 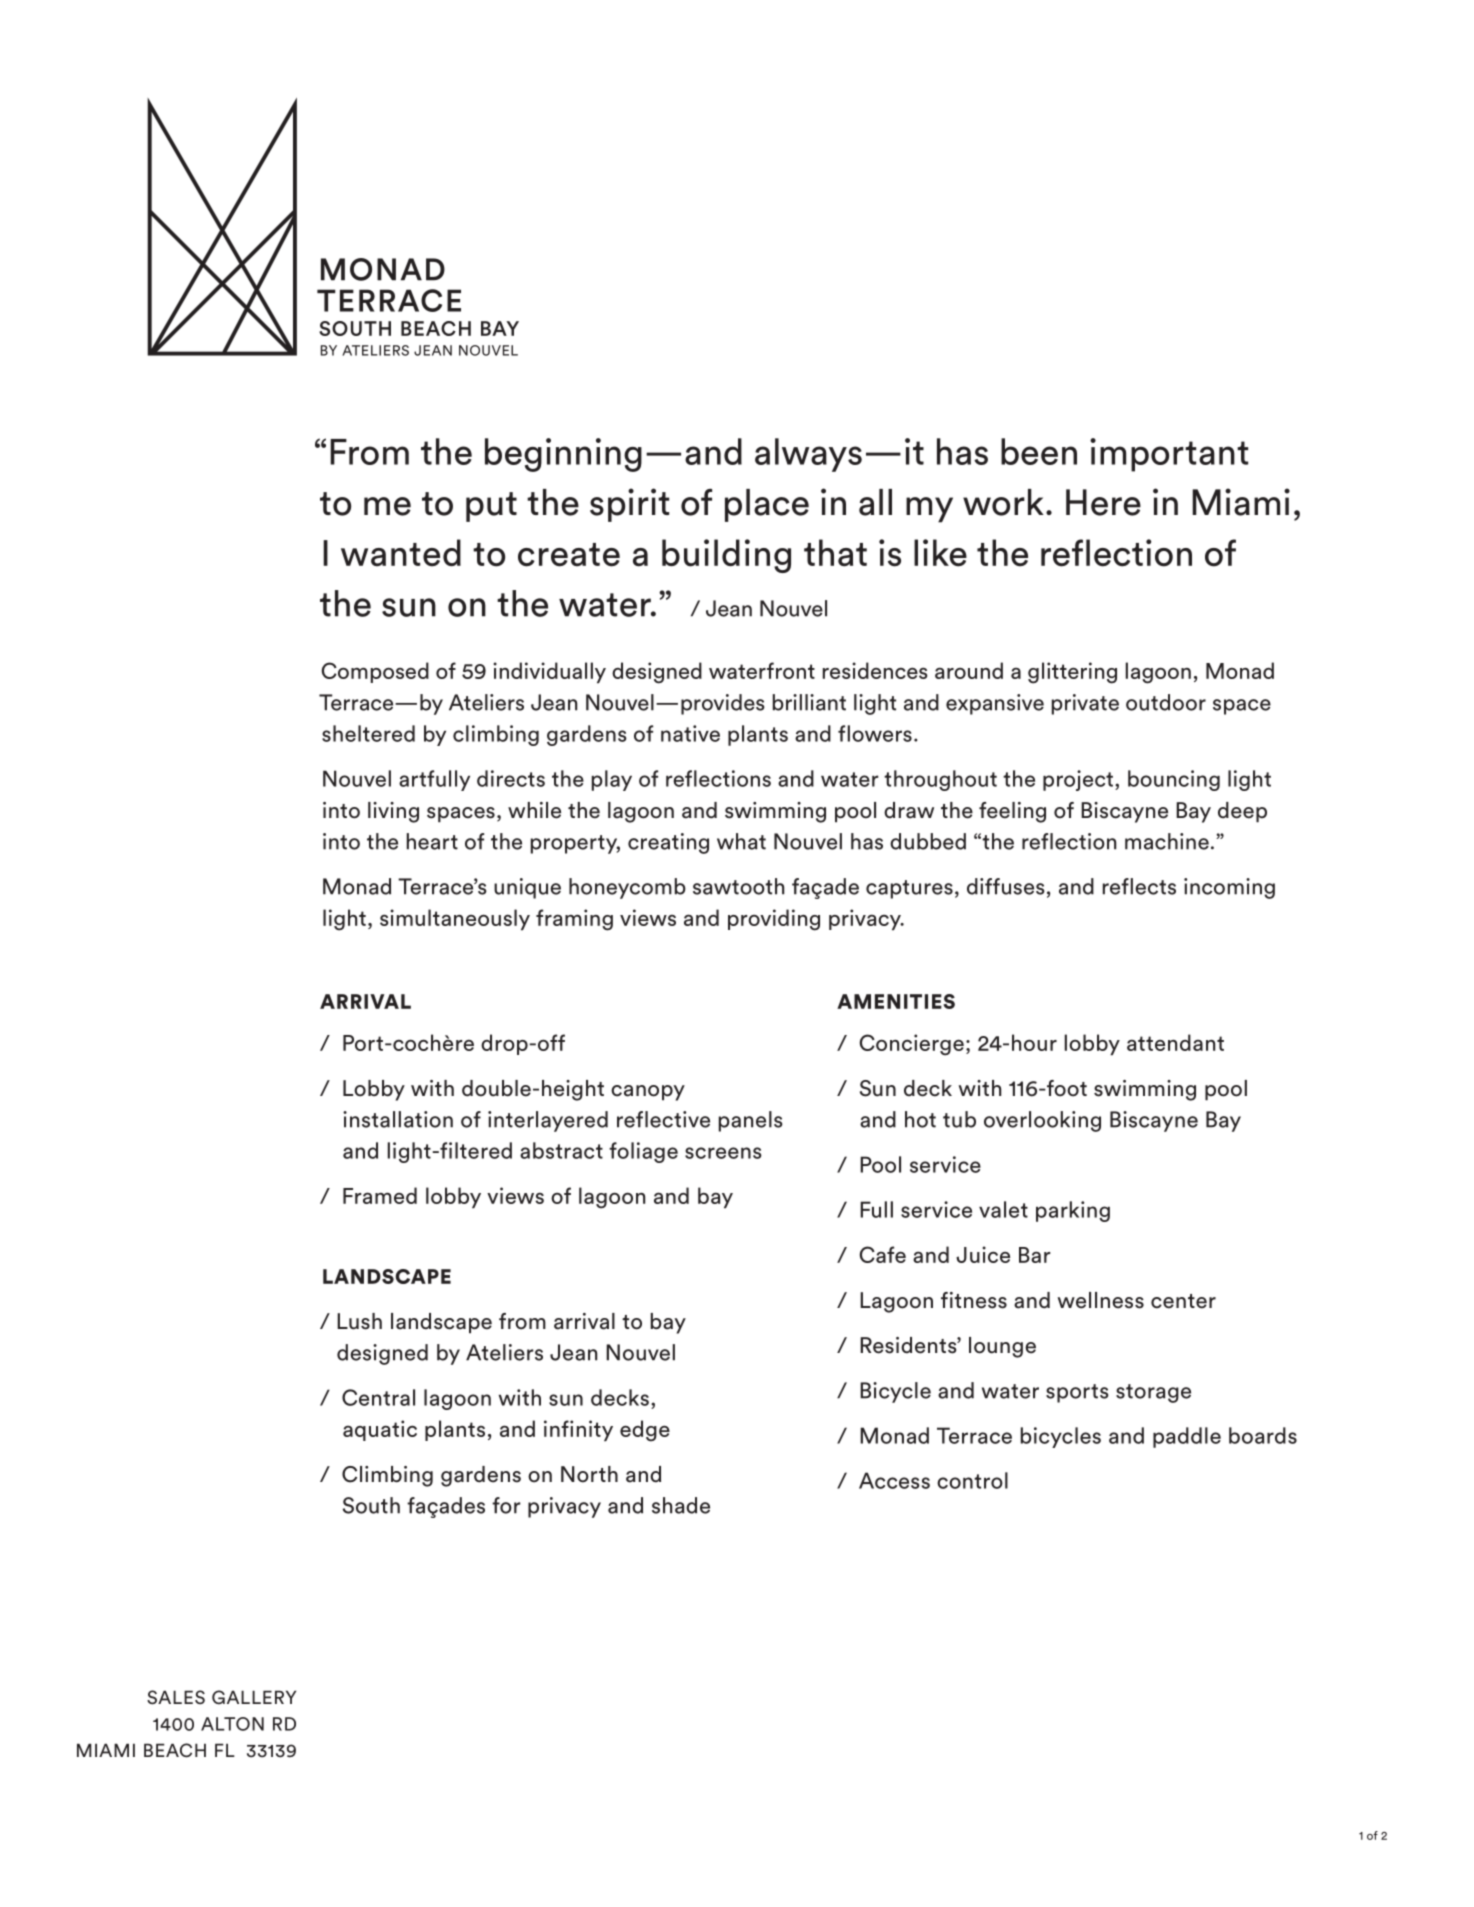 I want to click on installation, so click(x=398, y=1119).
